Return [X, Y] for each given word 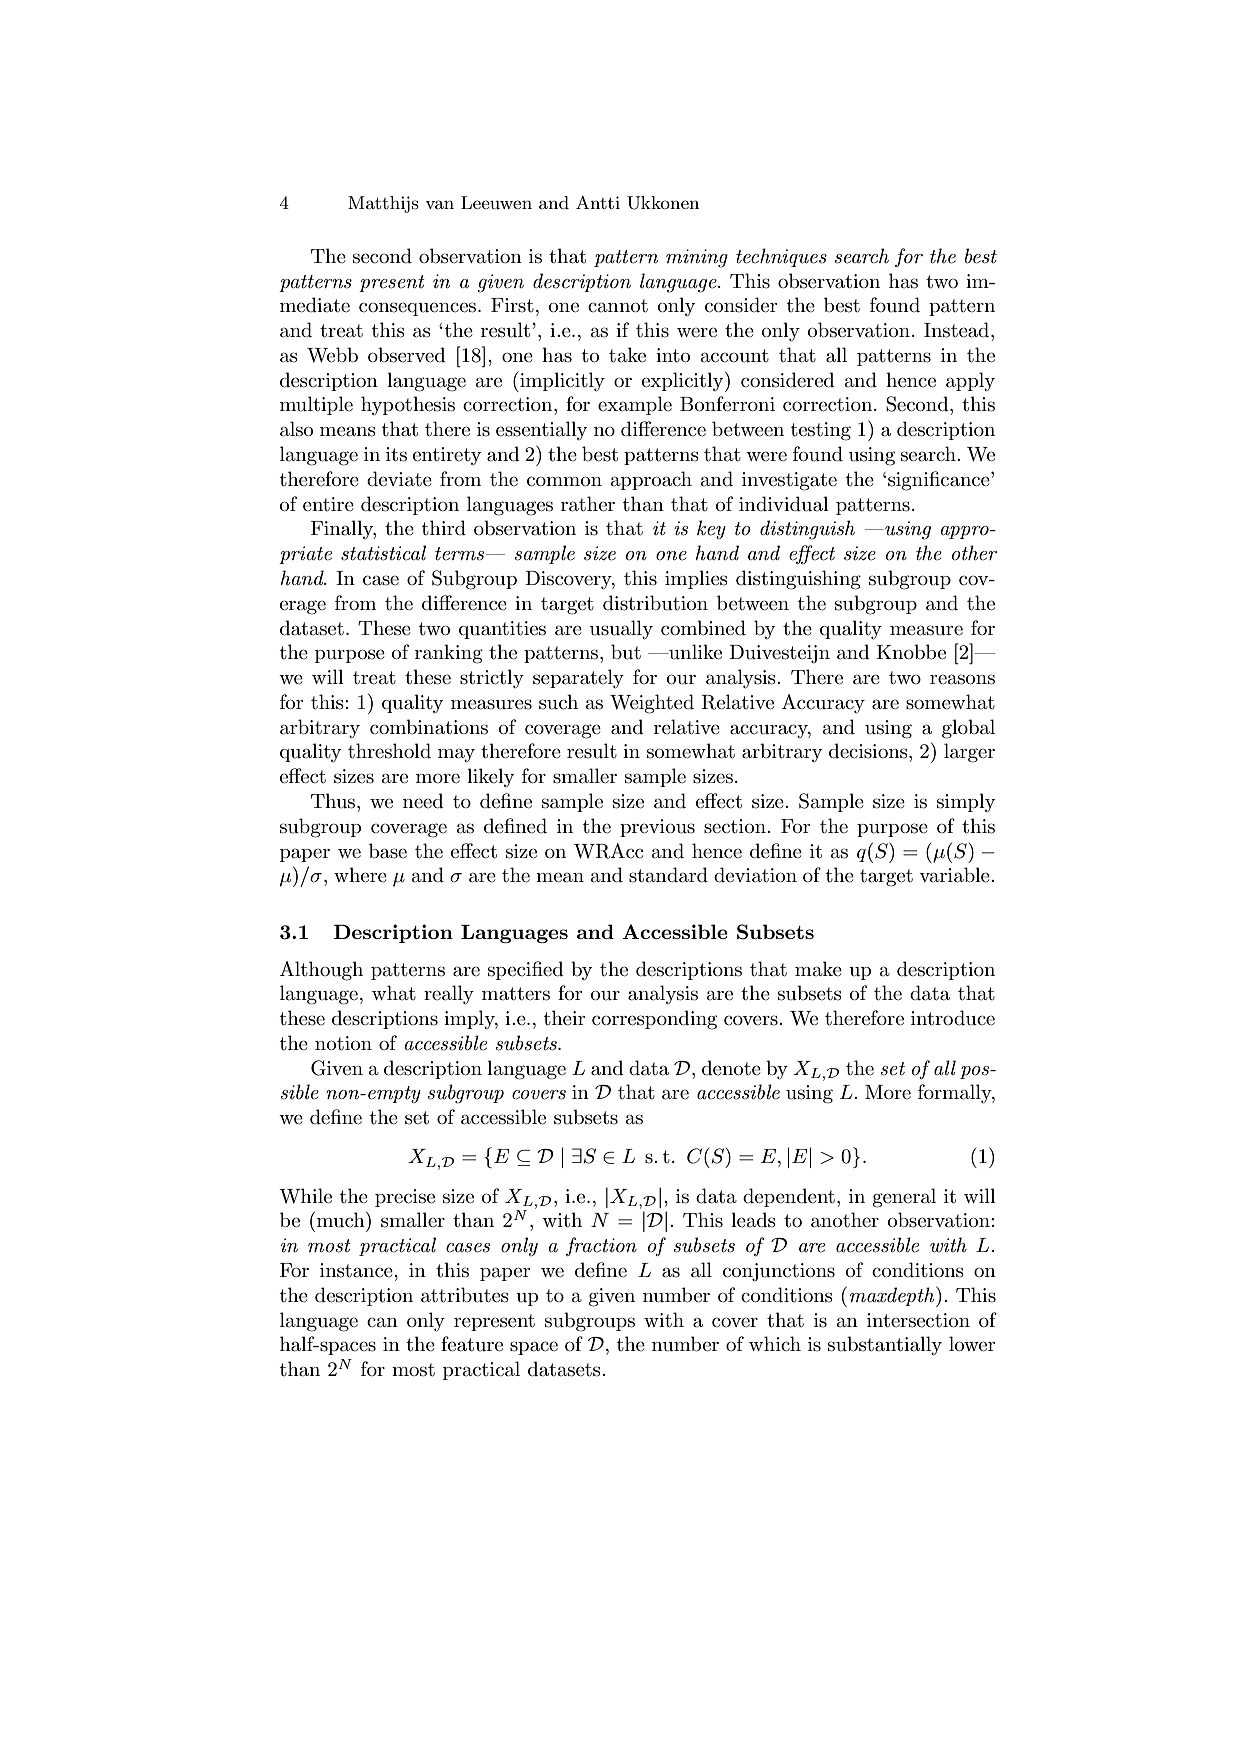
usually [621, 629]
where [360, 875]
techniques [781, 257]
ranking [449, 654]
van [439, 204]
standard [668, 875]
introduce [953, 1018]
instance [357, 1270]
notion [343, 1043]
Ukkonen [663, 203]
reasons [962, 679]
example [635, 405]
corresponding [654, 1020]
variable [955, 875]
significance [940, 481]
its [396, 454]
